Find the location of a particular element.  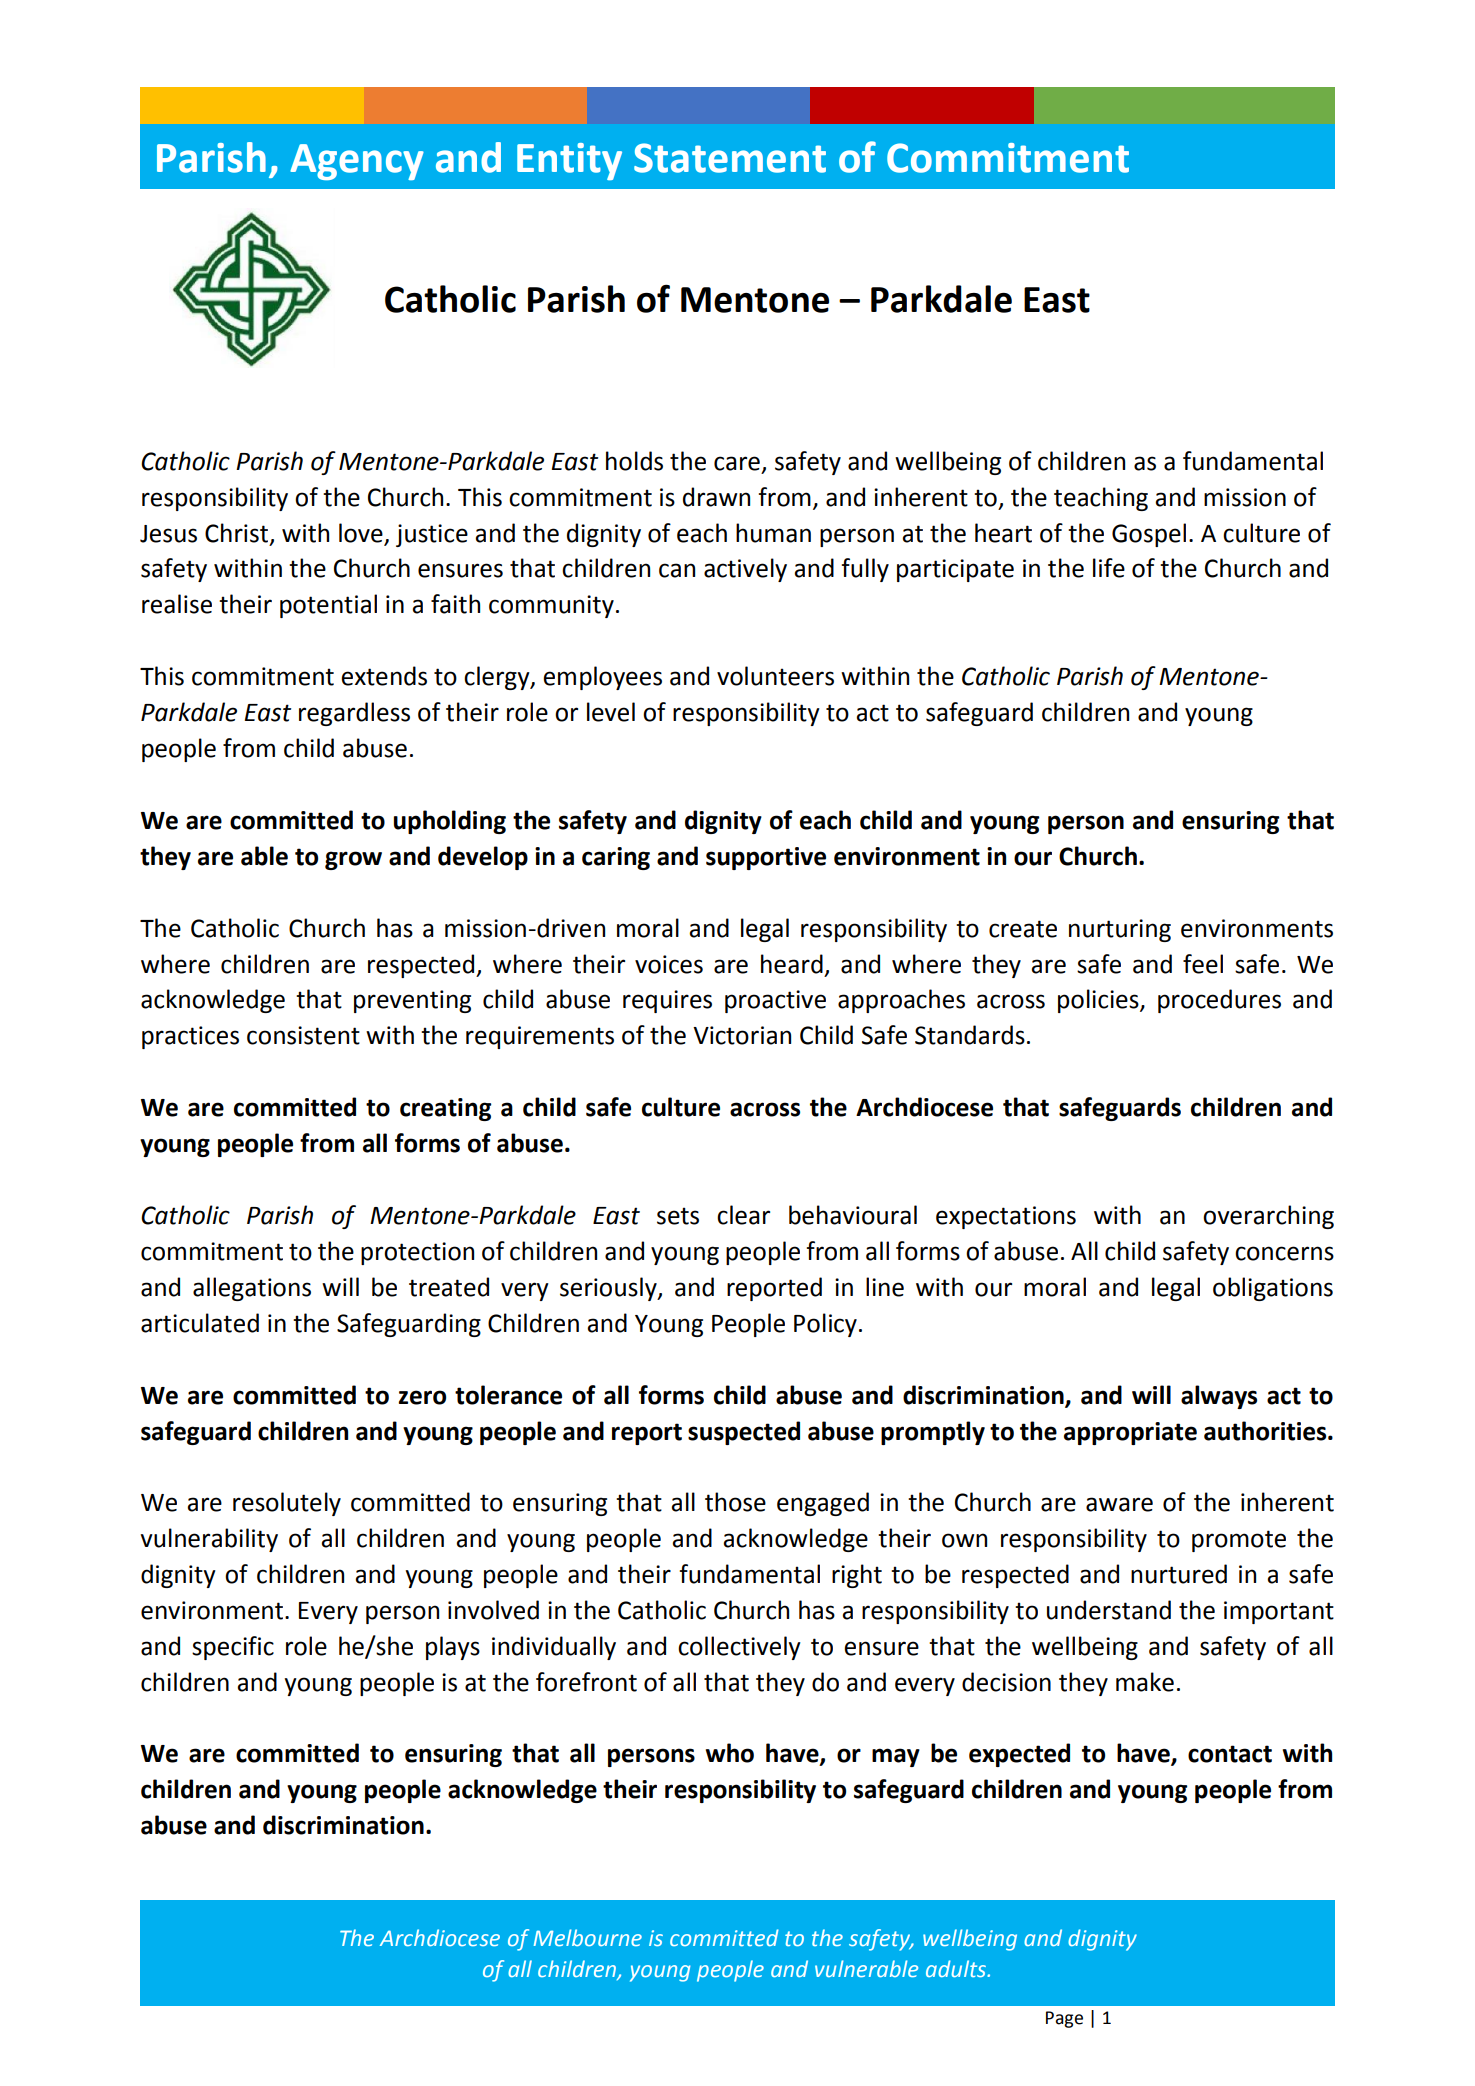

life is located at coordinates (1109, 568).
